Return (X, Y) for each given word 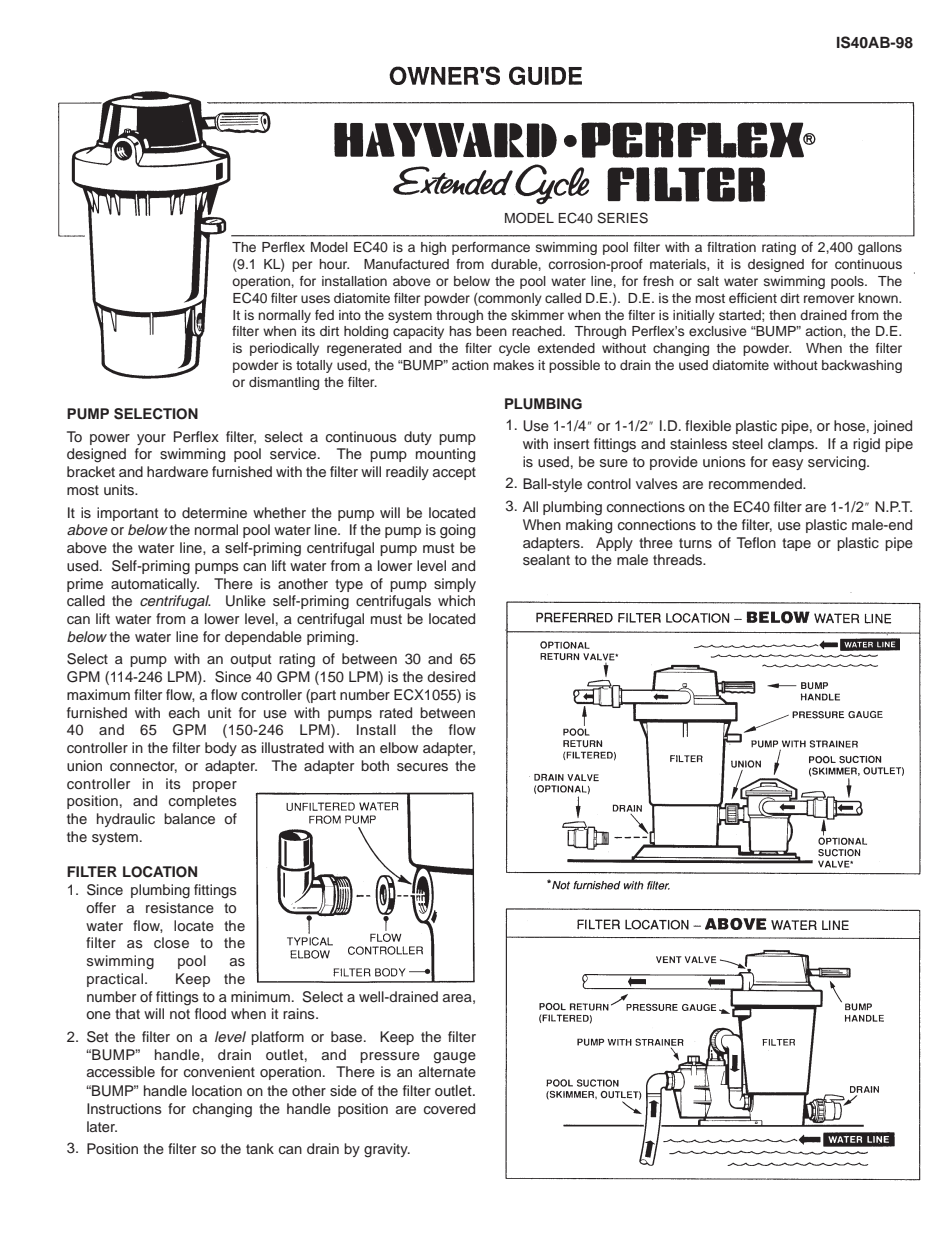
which (456, 600)
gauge (455, 1058)
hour (334, 264)
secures (422, 767)
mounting (445, 455)
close (171, 942)
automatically (155, 585)
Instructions (124, 1108)
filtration (731, 247)
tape (796, 544)
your (151, 439)
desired (451, 677)
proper (215, 786)
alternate (447, 1071)
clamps (792, 445)
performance (491, 248)
